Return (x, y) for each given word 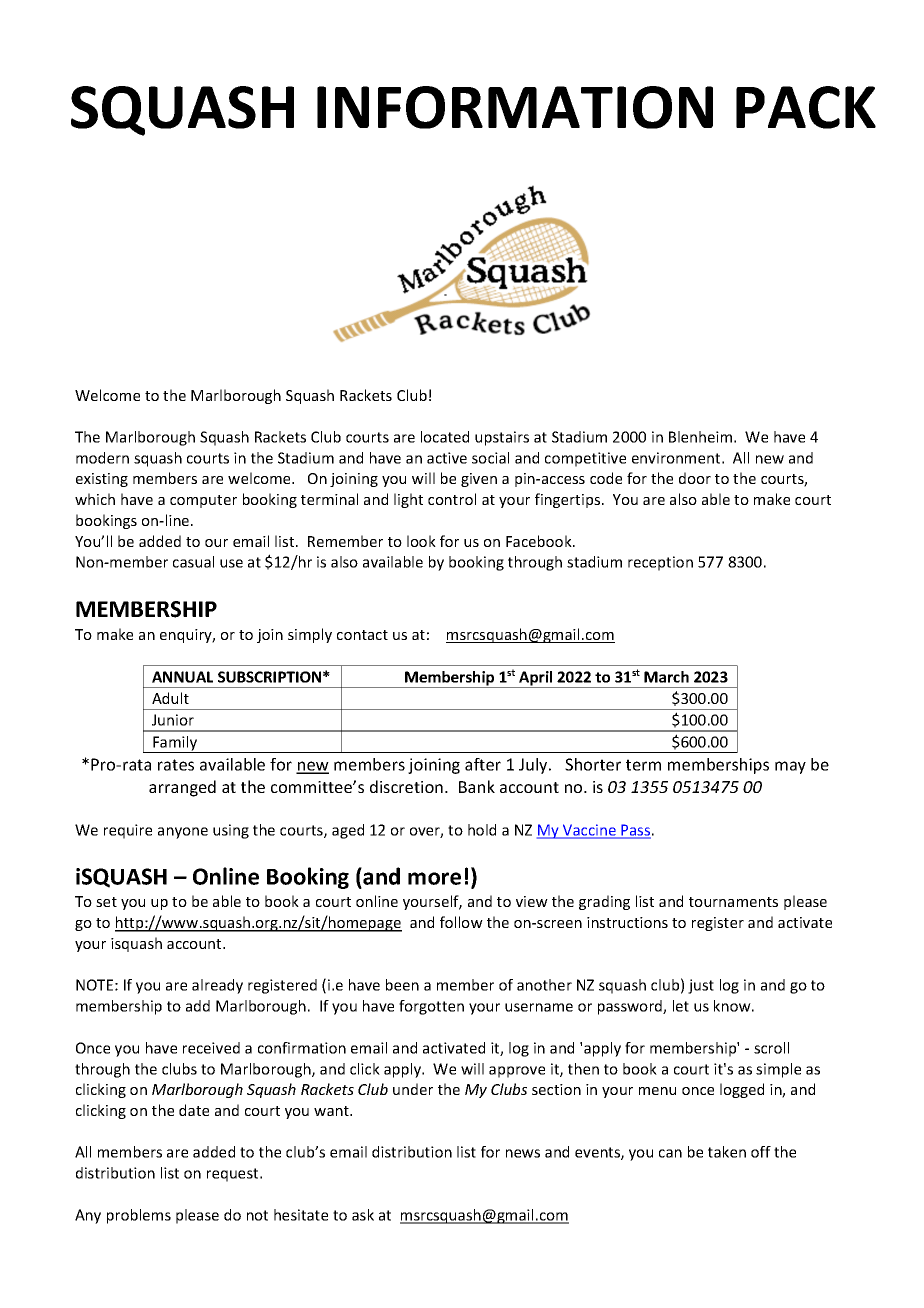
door (695, 478)
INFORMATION (515, 107)
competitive (585, 459)
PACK (806, 107)
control (452, 499)
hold (482, 830)
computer (203, 501)
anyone (183, 833)
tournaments (733, 902)
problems (139, 1216)
